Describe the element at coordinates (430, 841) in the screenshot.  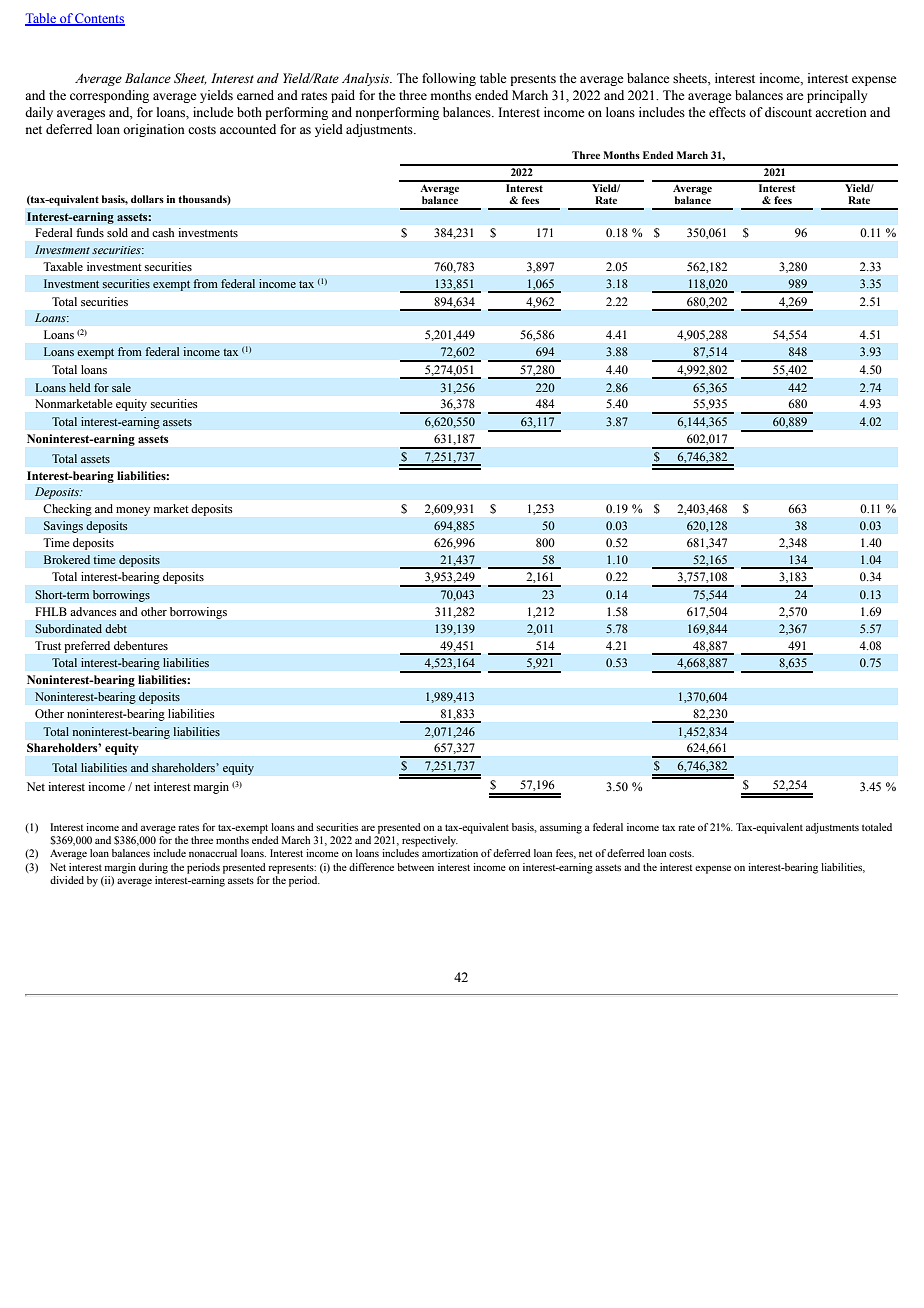
I see `respectively` at that location.
